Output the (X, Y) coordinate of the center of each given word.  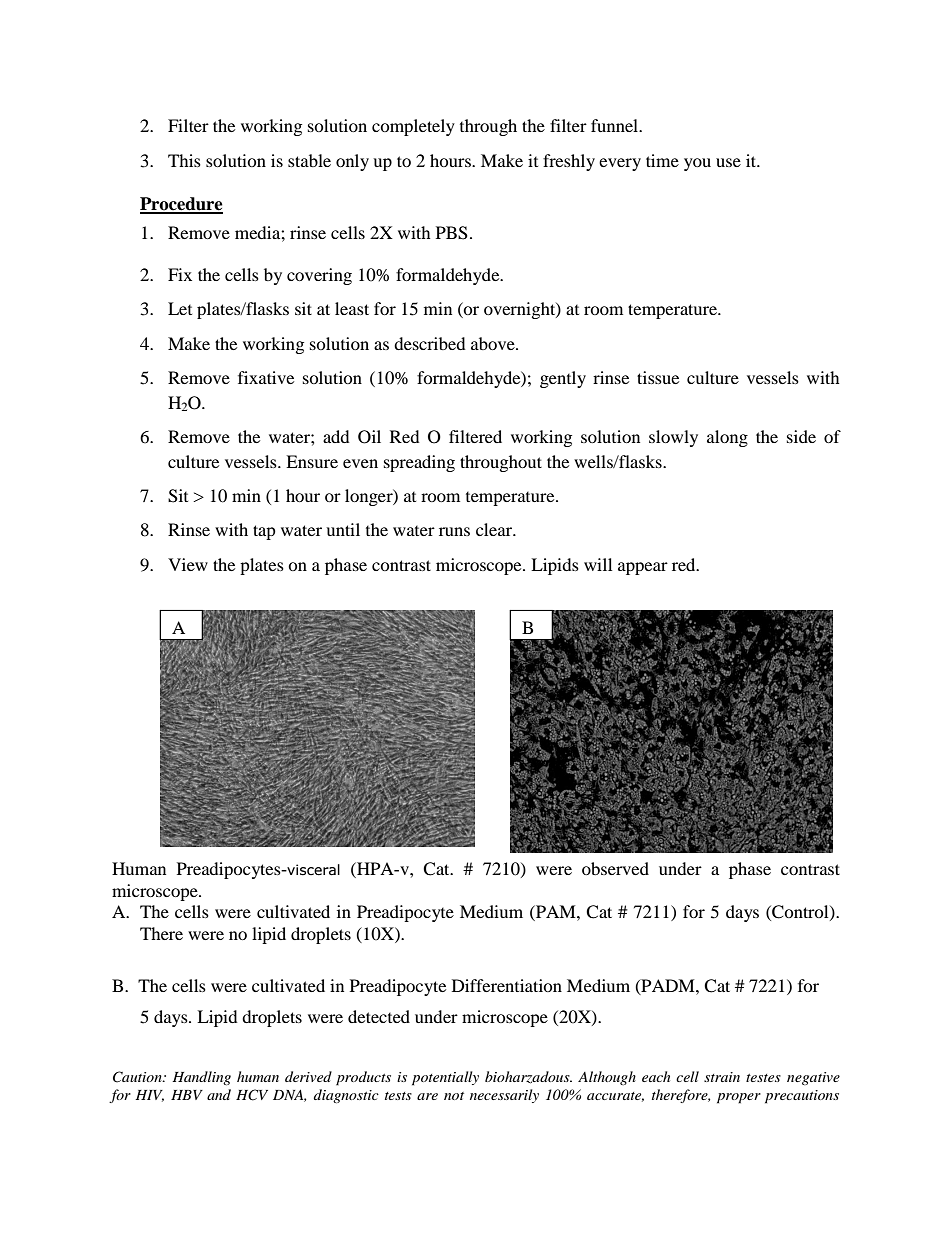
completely (413, 127)
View (188, 564)
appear (643, 568)
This (184, 160)
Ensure (312, 461)
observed (615, 868)
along (727, 438)
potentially (445, 1078)
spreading (419, 463)
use (728, 162)
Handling (201, 1078)
